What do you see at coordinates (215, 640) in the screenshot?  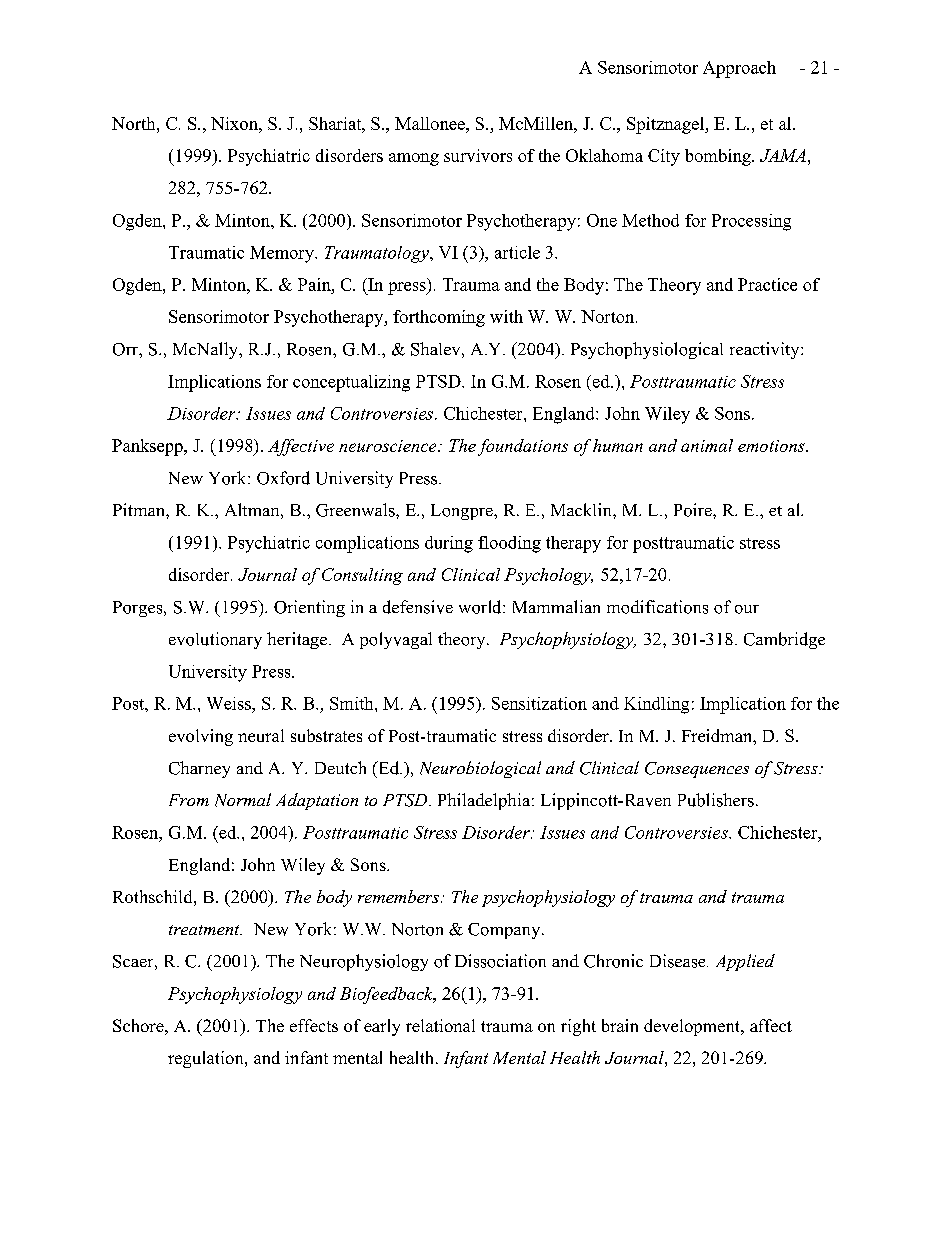 I see `evolutionary` at bounding box center [215, 640].
